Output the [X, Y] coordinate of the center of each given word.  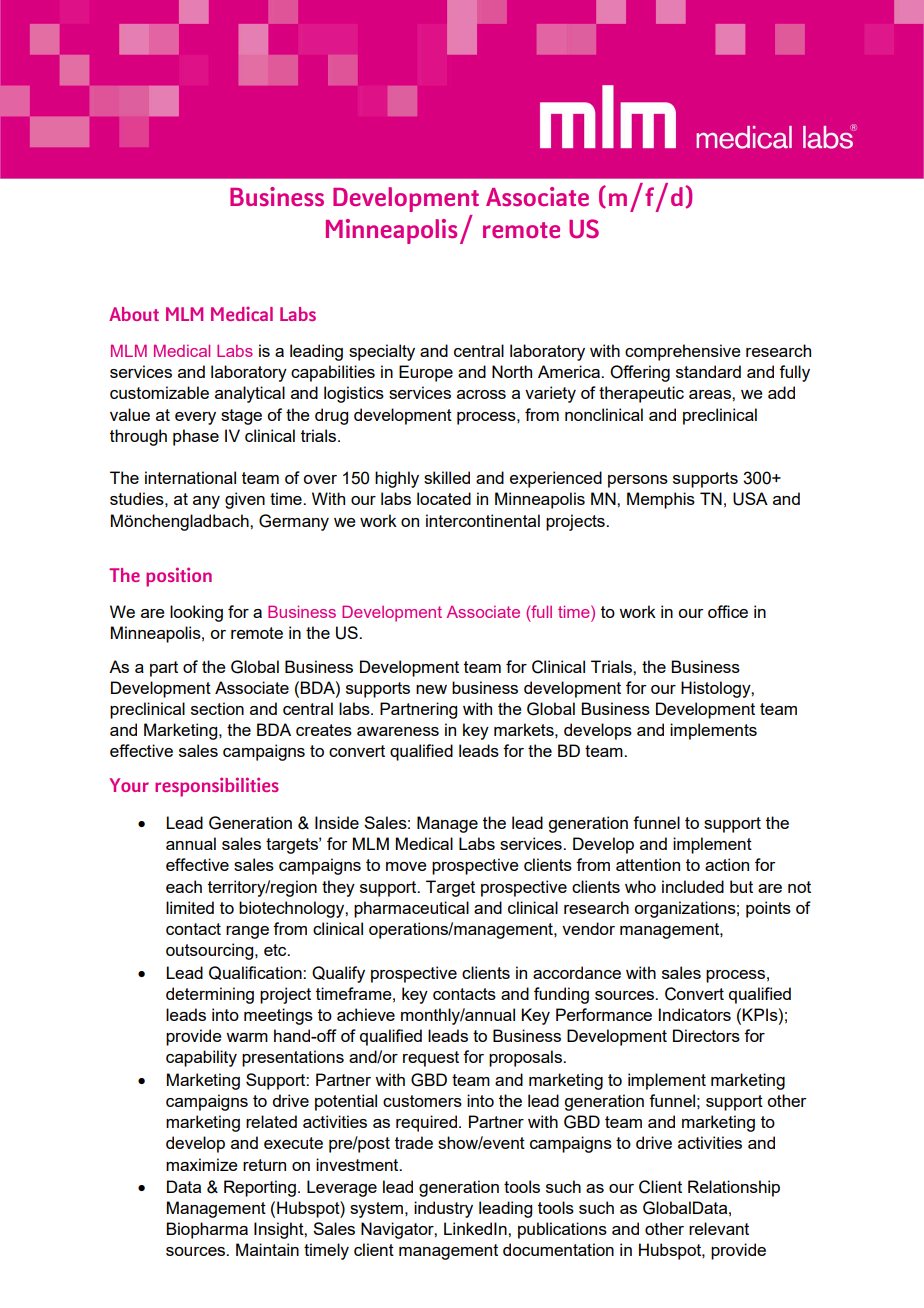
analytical [250, 394]
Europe [426, 373]
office [728, 611]
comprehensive [683, 352]
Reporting [260, 1188]
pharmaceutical [411, 909]
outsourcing [211, 951]
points [768, 909]
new [431, 689]
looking [196, 613]
